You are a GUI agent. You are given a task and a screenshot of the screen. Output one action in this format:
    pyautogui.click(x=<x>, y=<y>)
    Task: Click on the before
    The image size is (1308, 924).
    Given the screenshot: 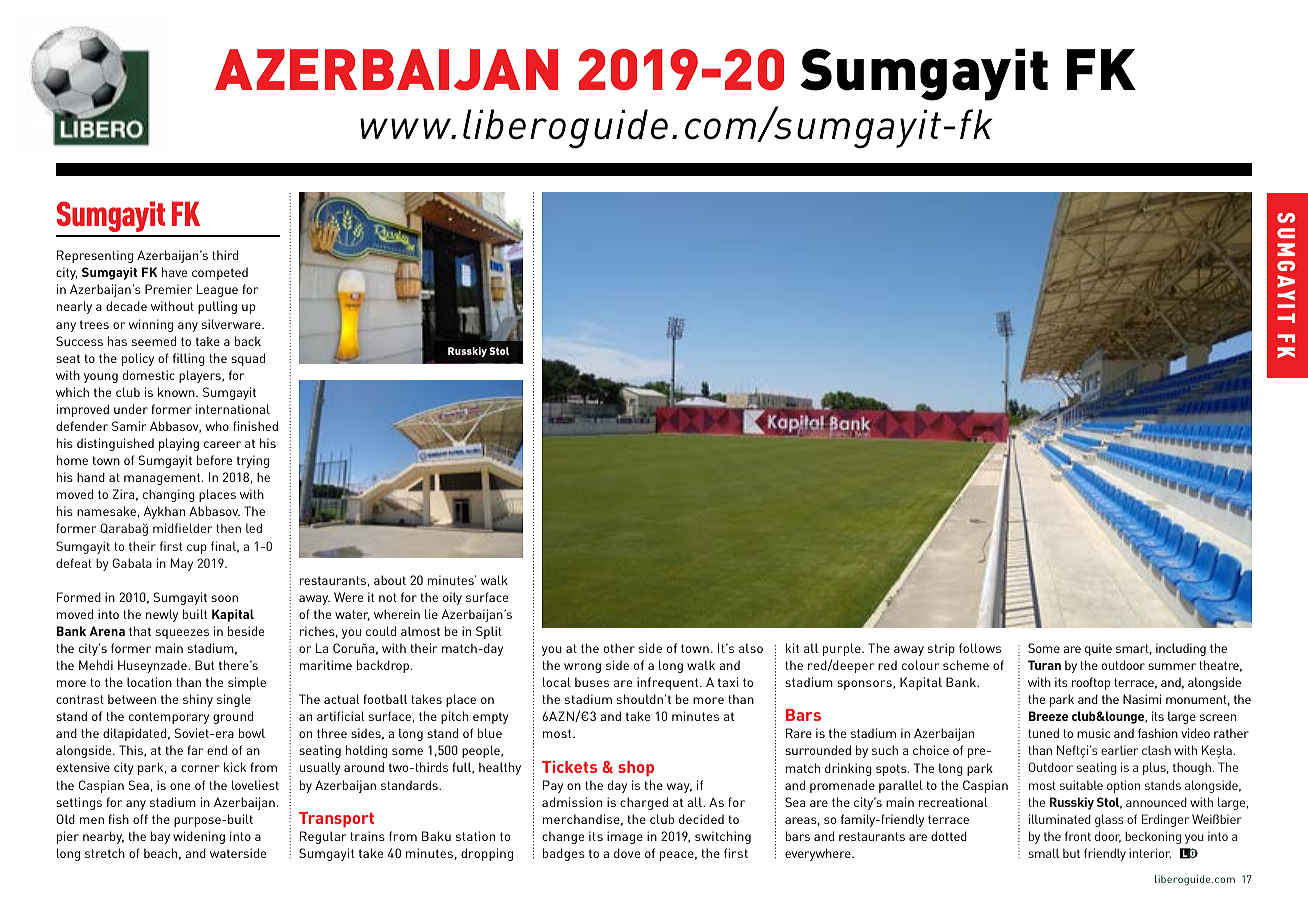 What is the action you would take?
    pyautogui.click(x=214, y=460)
